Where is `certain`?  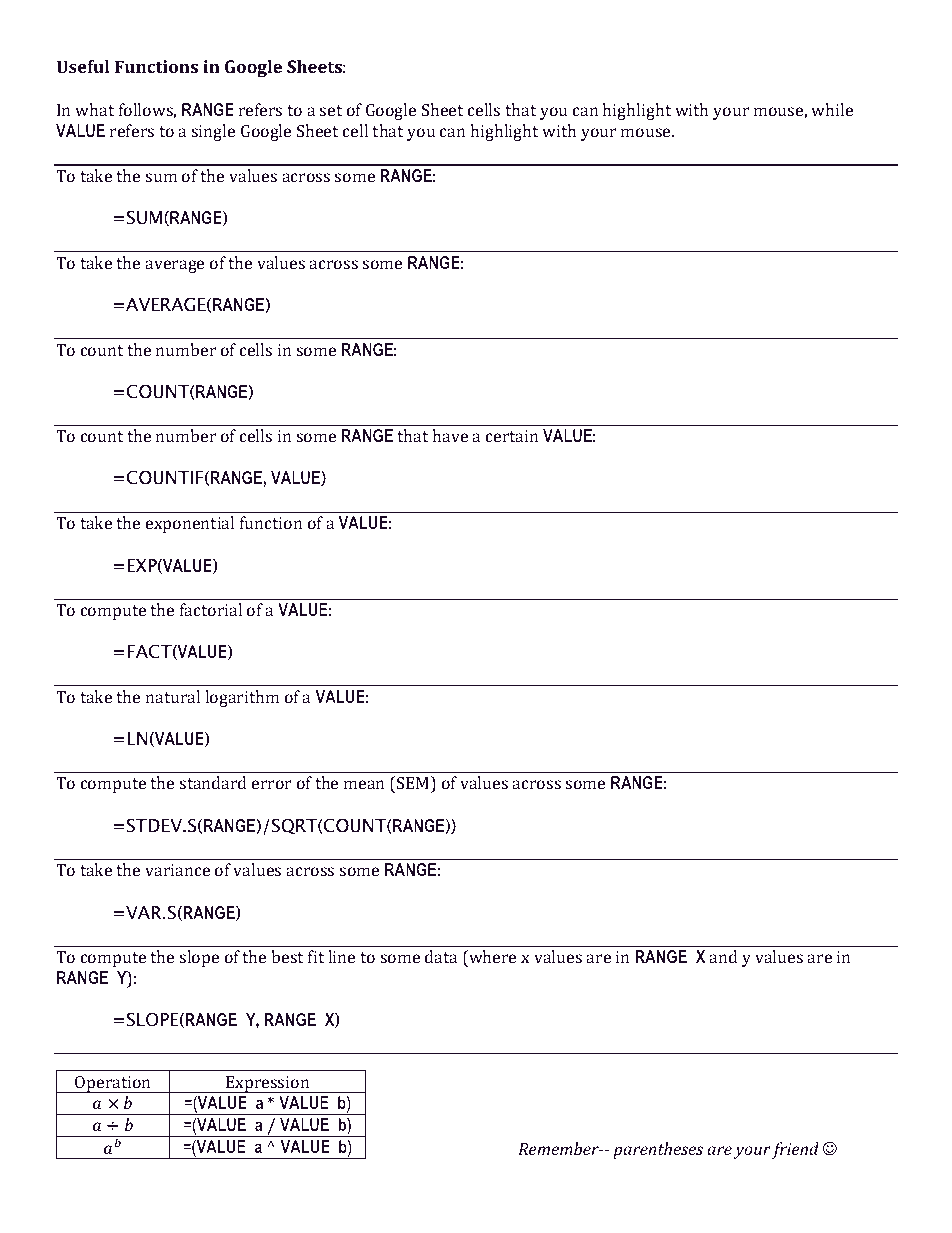
certain is located at coordinates (512, 436).
